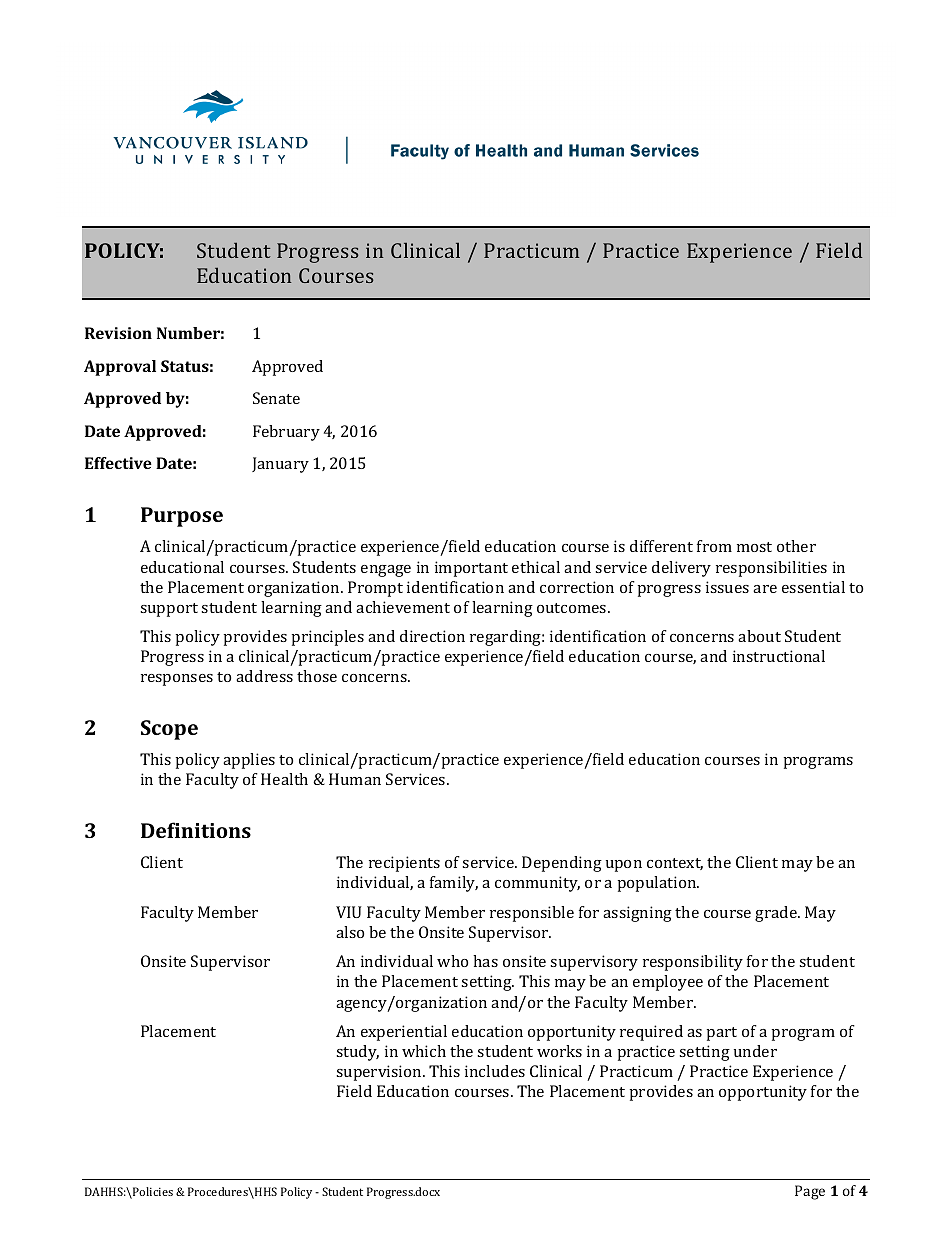 The image size is (952, 1233). Describe the element at coordinates (714, 546) in the screenshot. I see `from` at that location.
